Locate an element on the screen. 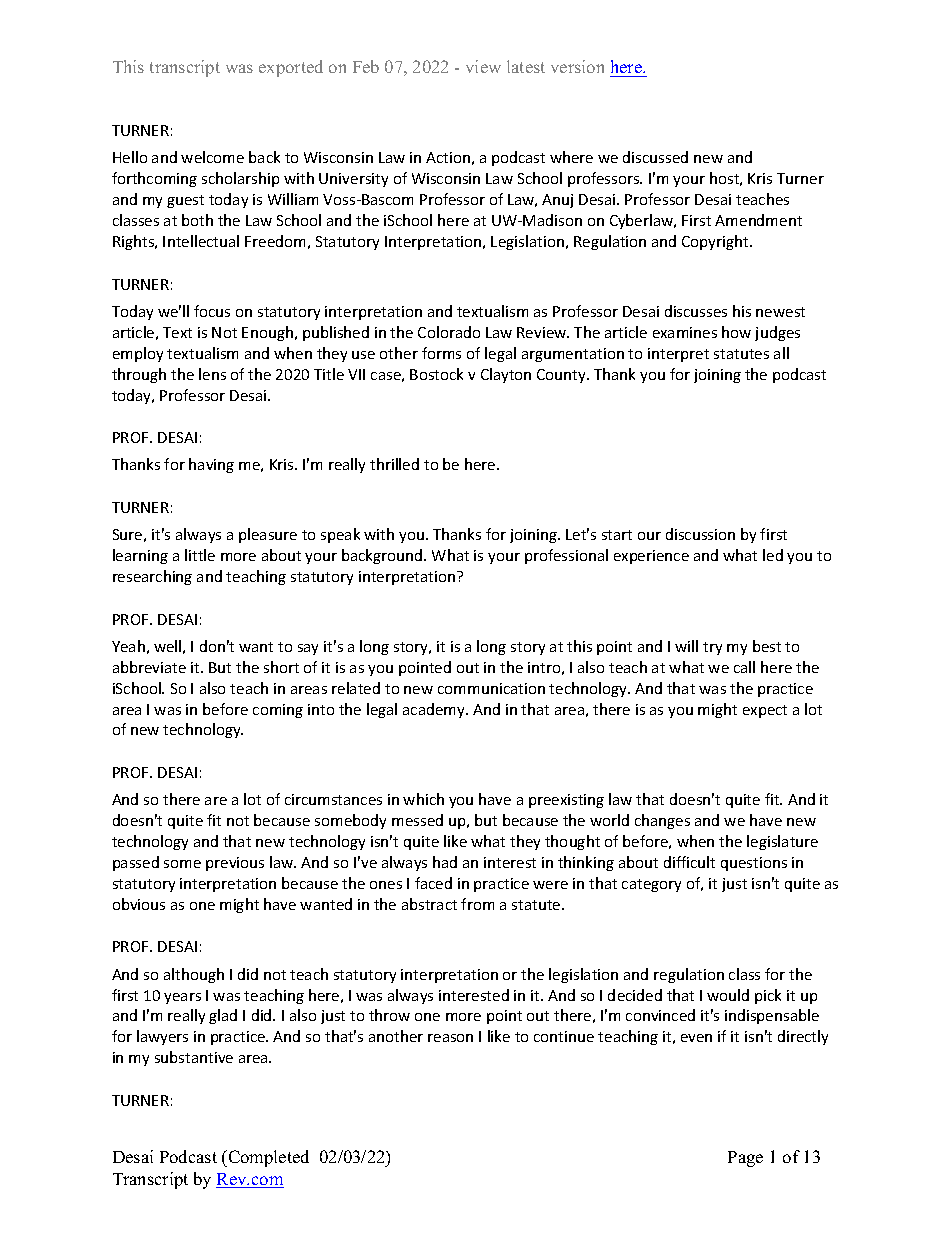 This screenshot has height=1233, width=952. welcome is located at coordinates (212, 157).
